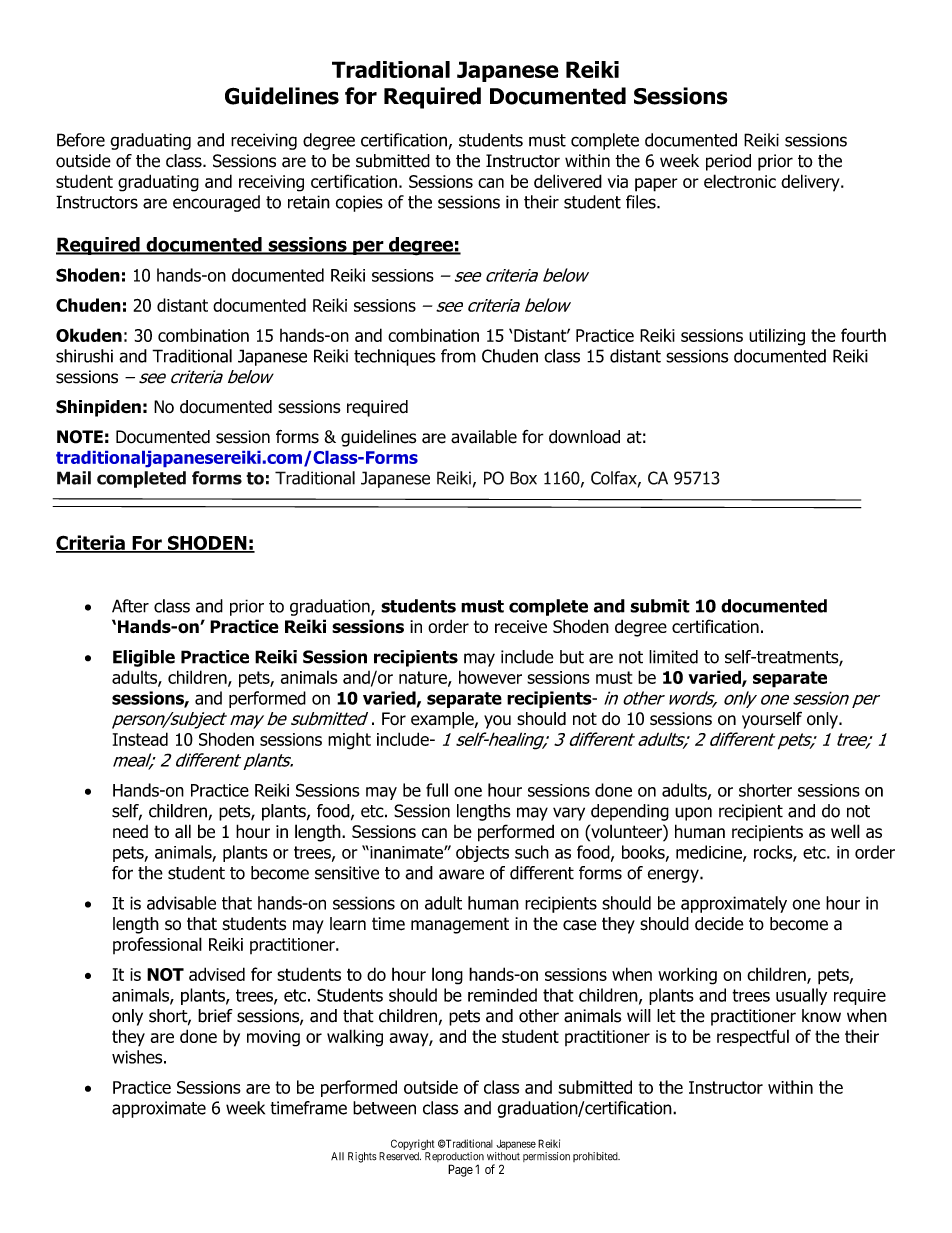 This screenshot has width=952, height=1233. What do you see at coordinates (273, 1038) in the screenshot?
I see `moving` at bounding box center [273, 1038].
